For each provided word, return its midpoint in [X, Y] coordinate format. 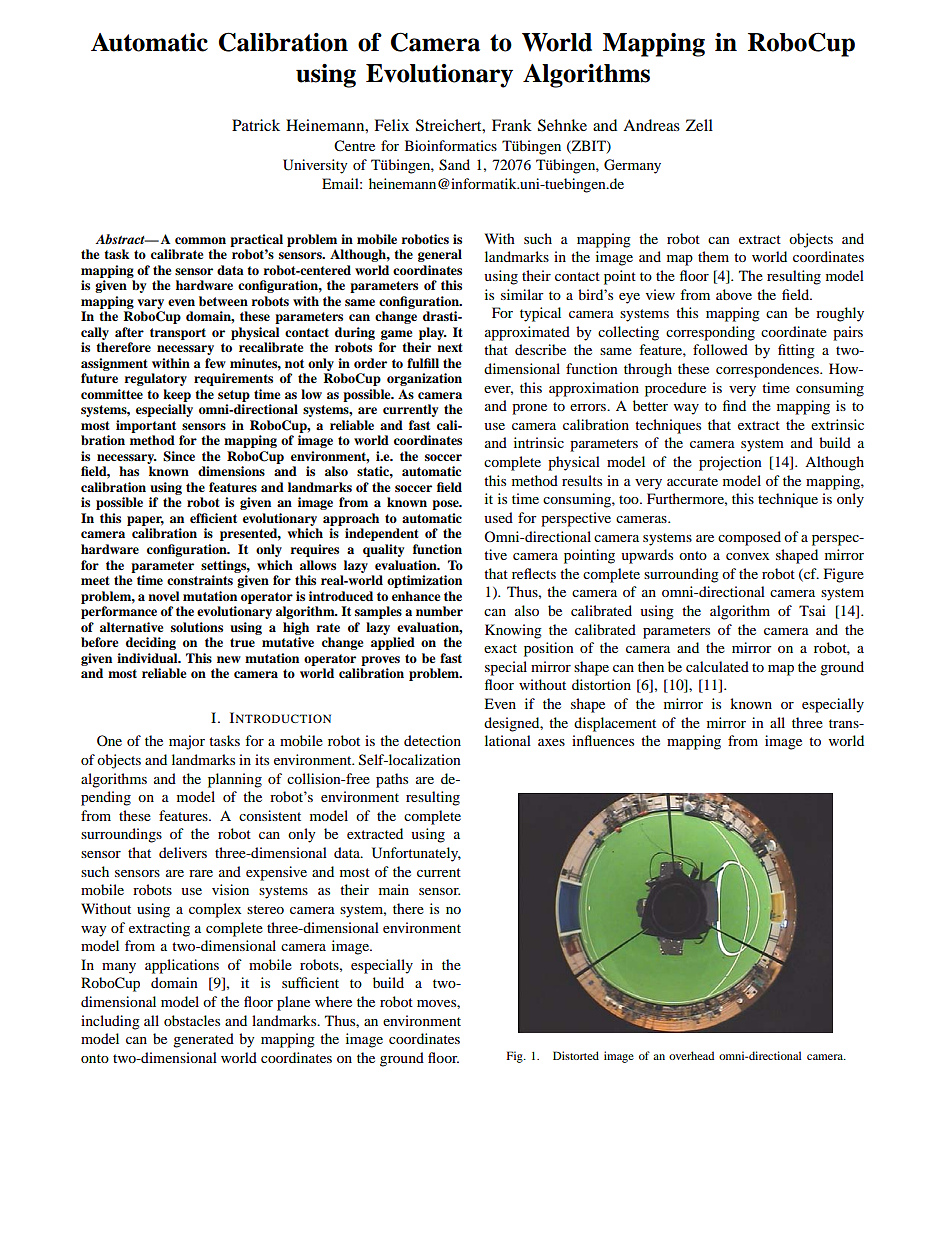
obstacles [192, 1020]
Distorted [576, 1055]
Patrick [256, 125]
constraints [200, 580]
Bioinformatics [451, 145]
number [439, 611]
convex [747, 556]
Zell [699, 125]
